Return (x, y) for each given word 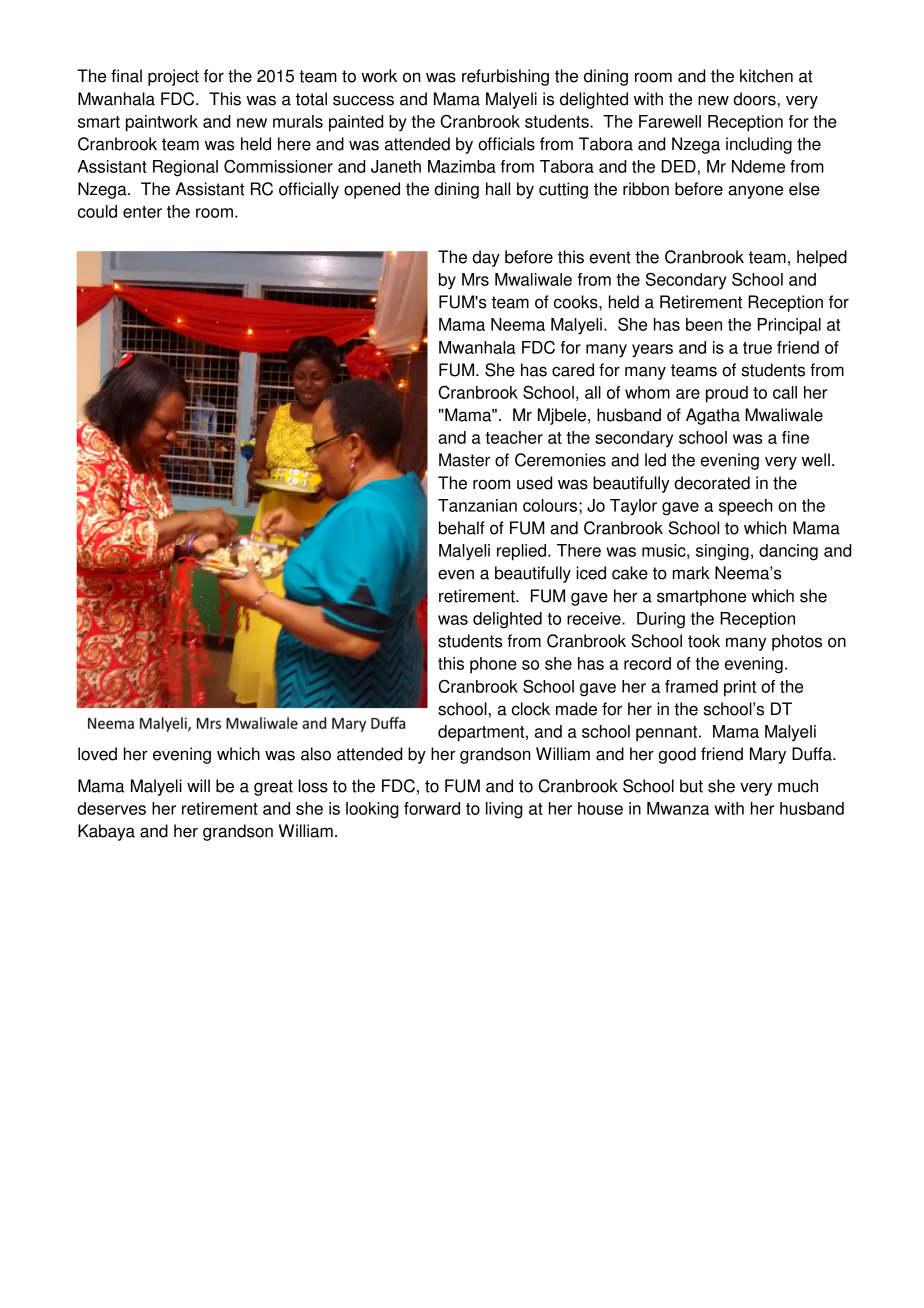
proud (727, 394)
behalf (462, 528)
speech (745, 507)
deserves (111, 808)
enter (142, 212)
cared (573, 370)
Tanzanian (477, 505)
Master (464, 460)
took (704, 641)
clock (531, 709)
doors (755, 99)
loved (97, 754)
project (173, 77)
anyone (755, 192)
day (486, 258)
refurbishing (505, 77)
